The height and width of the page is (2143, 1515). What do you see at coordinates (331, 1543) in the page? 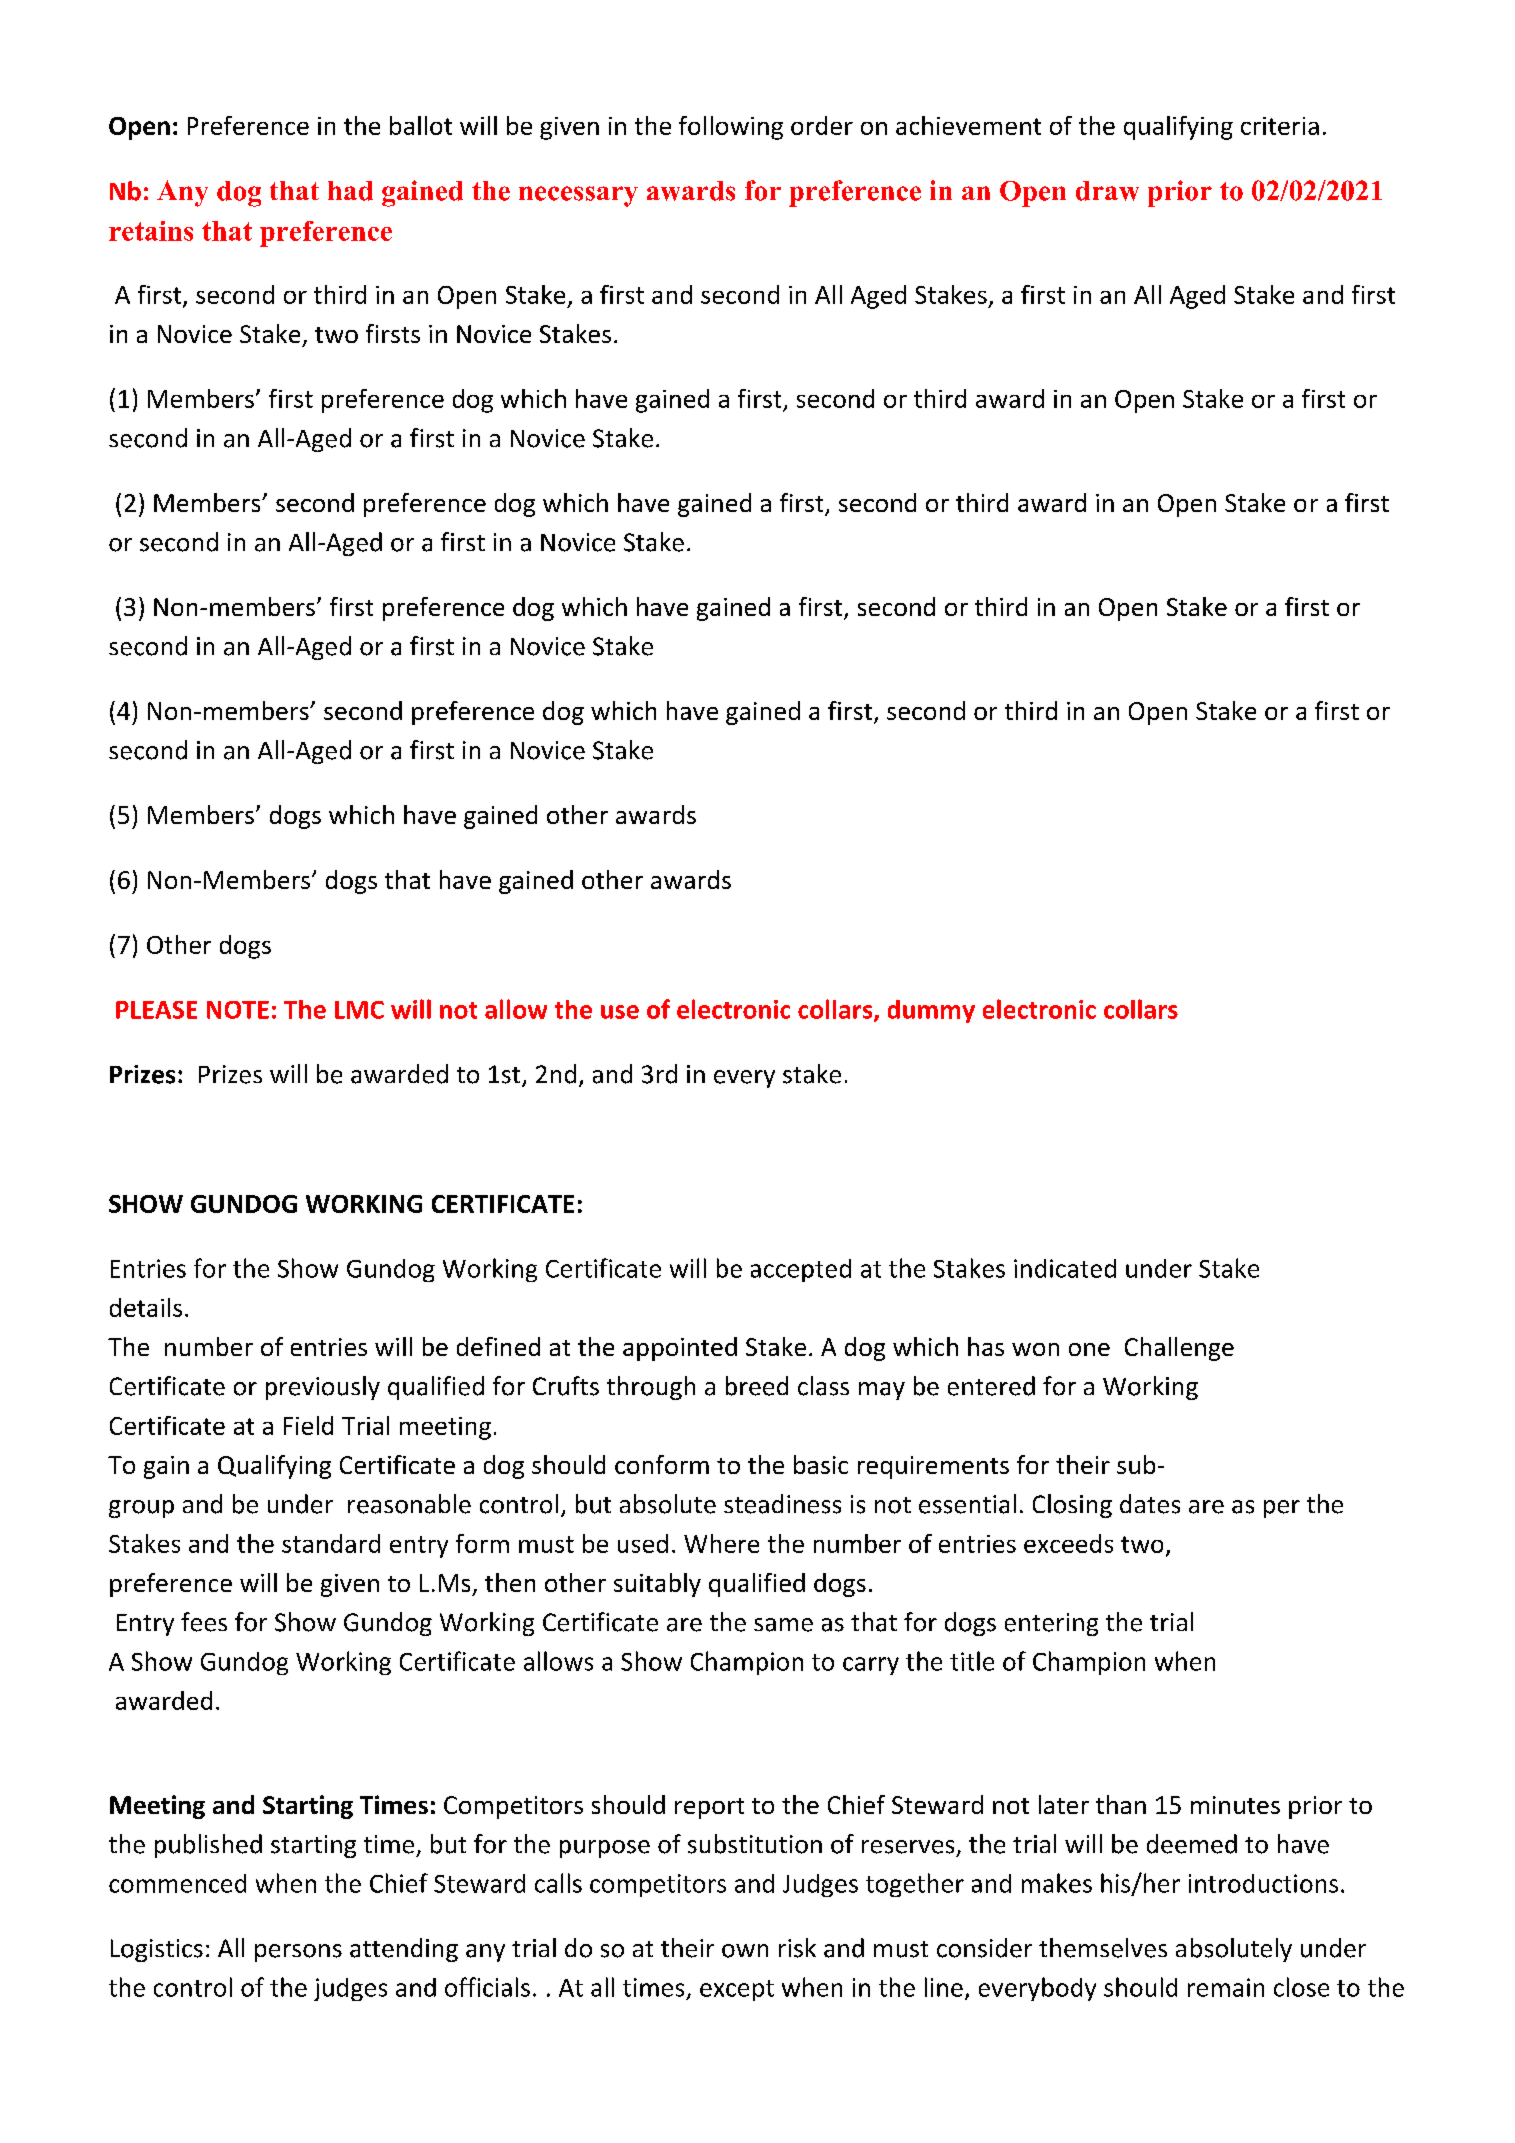
I see `standard` at bounding box center [331, 1543].
